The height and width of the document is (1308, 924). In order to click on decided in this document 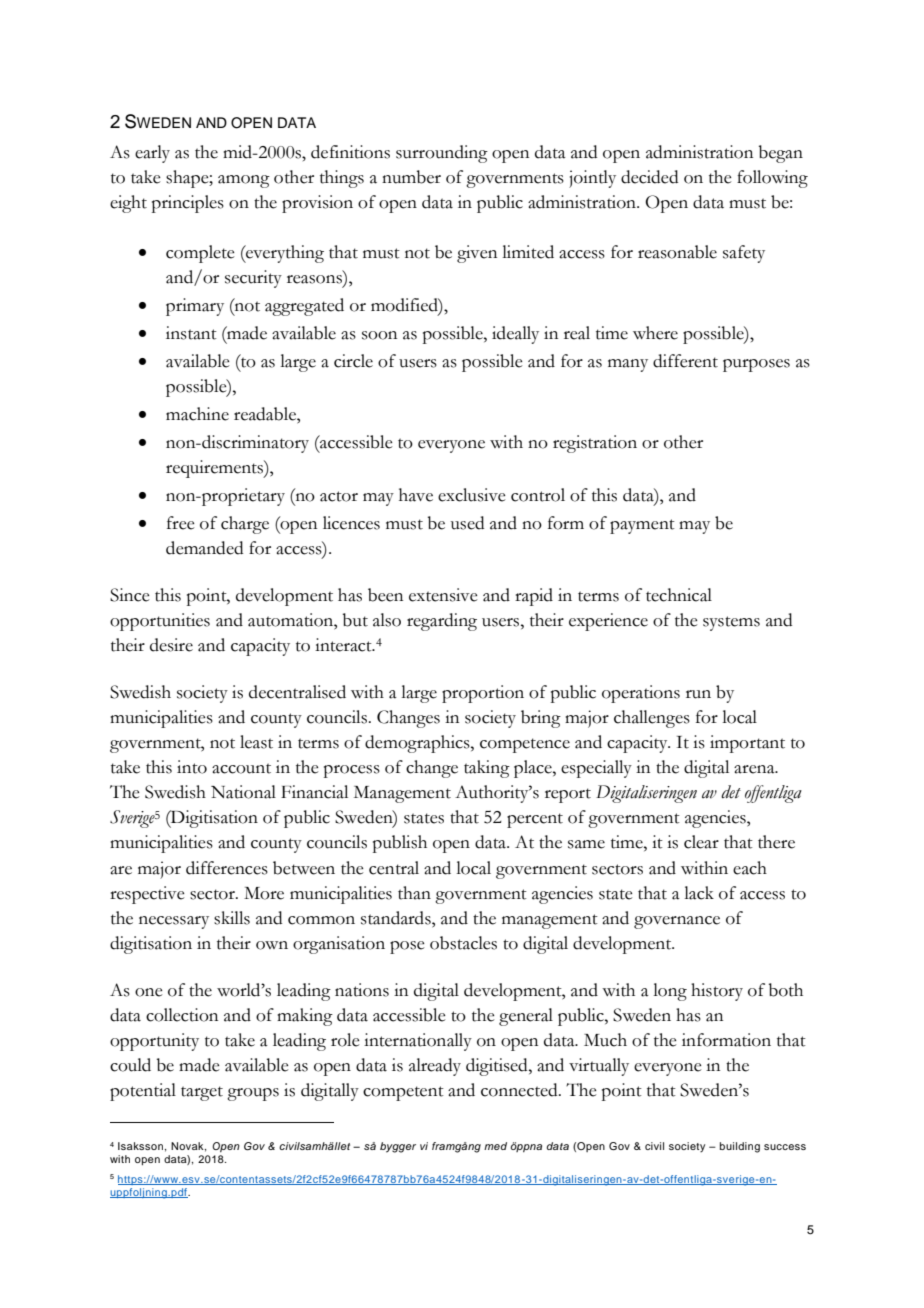, I will do `click(649, 177)`.
